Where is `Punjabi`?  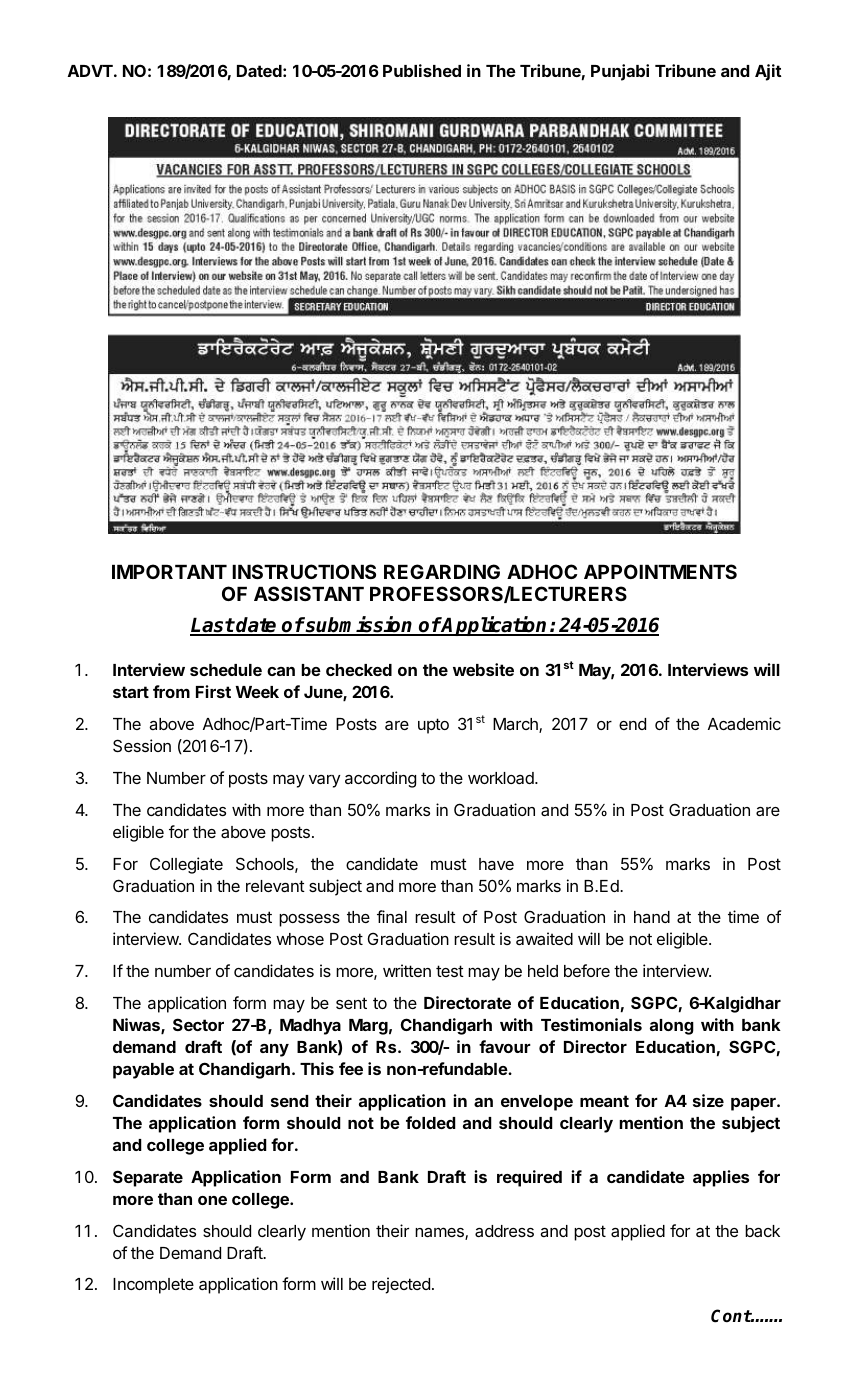
Punjabi is located at coordinates (620, 72).
